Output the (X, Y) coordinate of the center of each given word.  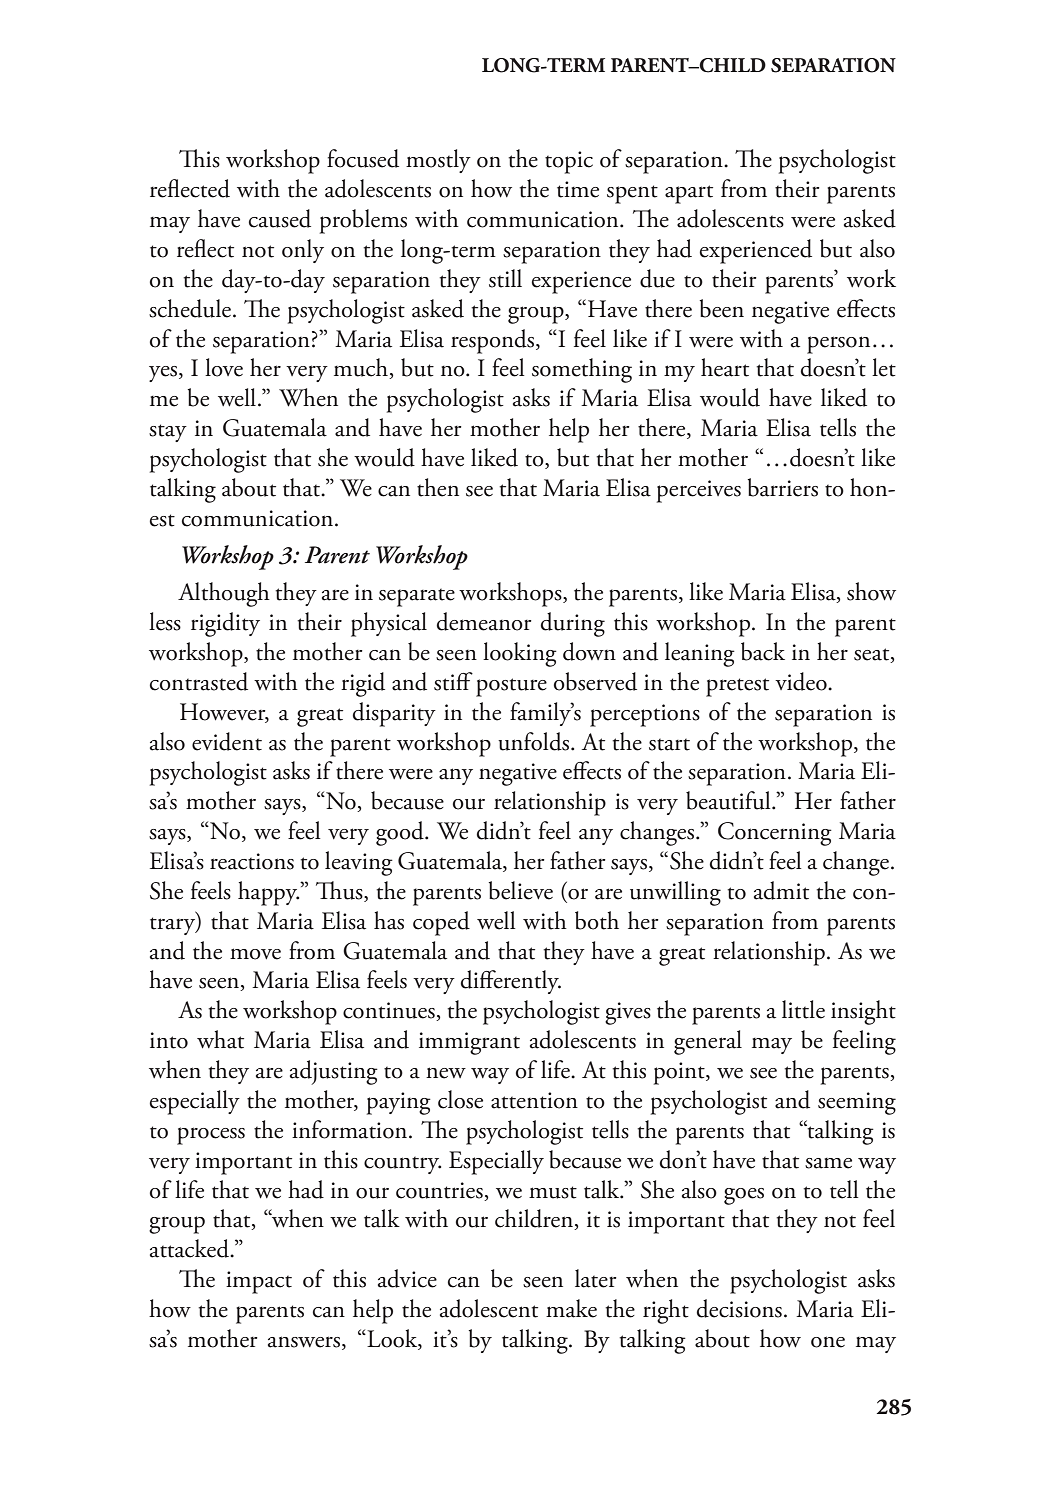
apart (689, 194)
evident (227, 741)
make (571, 1308)
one (828, 1342)
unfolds (535, 741)
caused (280, 218)
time (578, 189)
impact (259, 1282)
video (802, 681)
